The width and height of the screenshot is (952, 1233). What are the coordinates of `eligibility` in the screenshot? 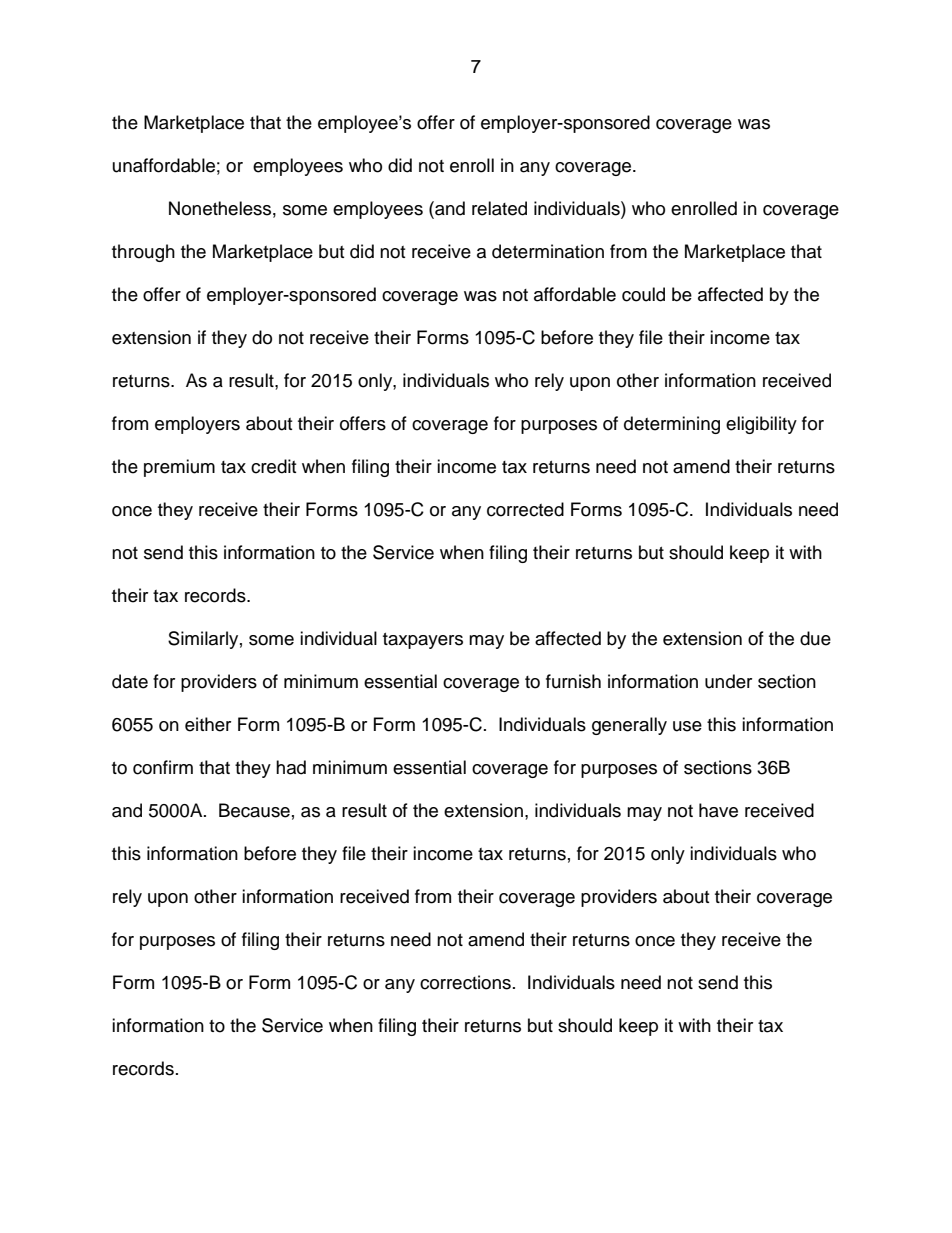 It's located at (761, 425).
